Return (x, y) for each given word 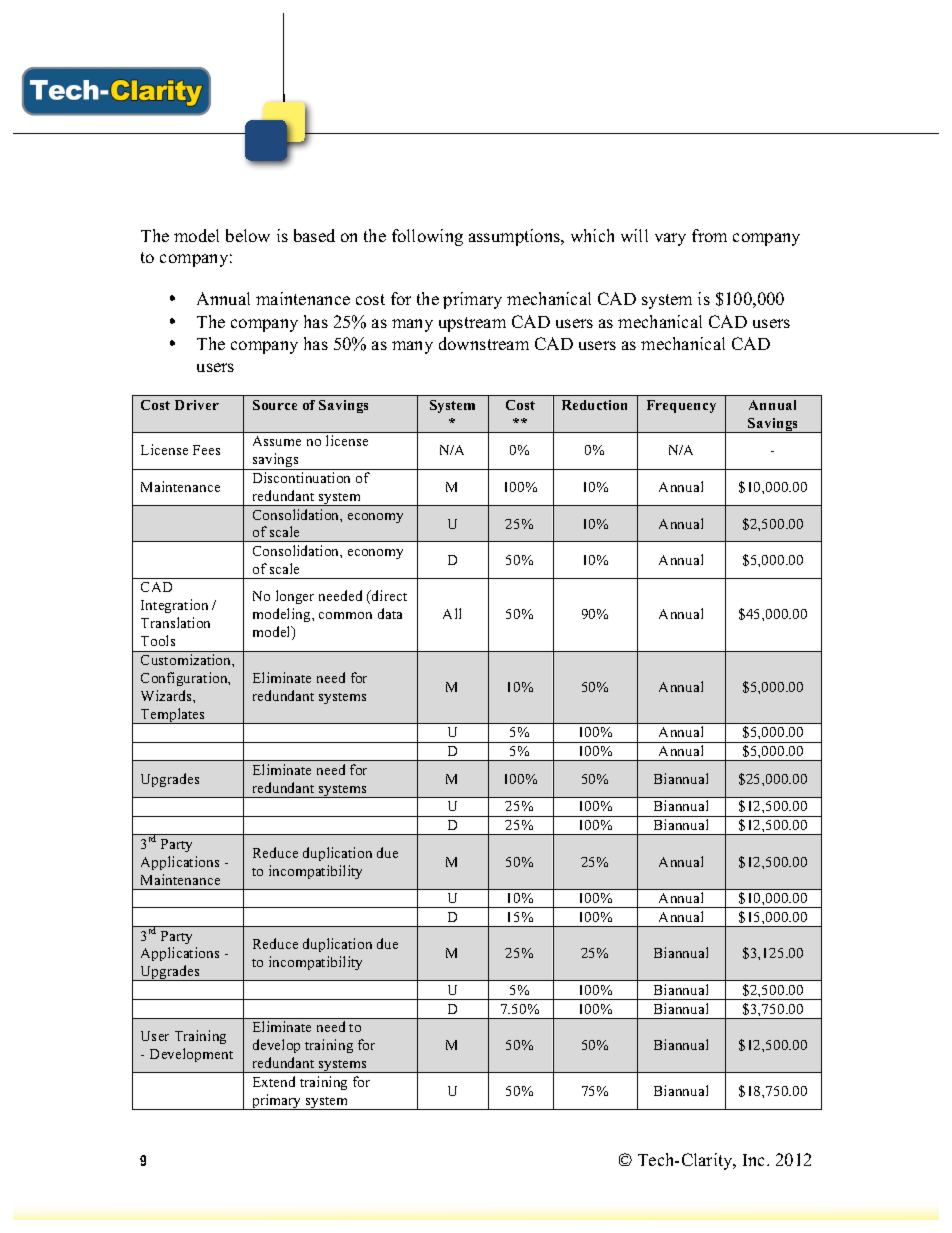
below (248, 235)
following (427, 237)
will (634, 235)
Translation (175, 622)
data (390, 613)
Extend (274, 1081)
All (452, 613)
